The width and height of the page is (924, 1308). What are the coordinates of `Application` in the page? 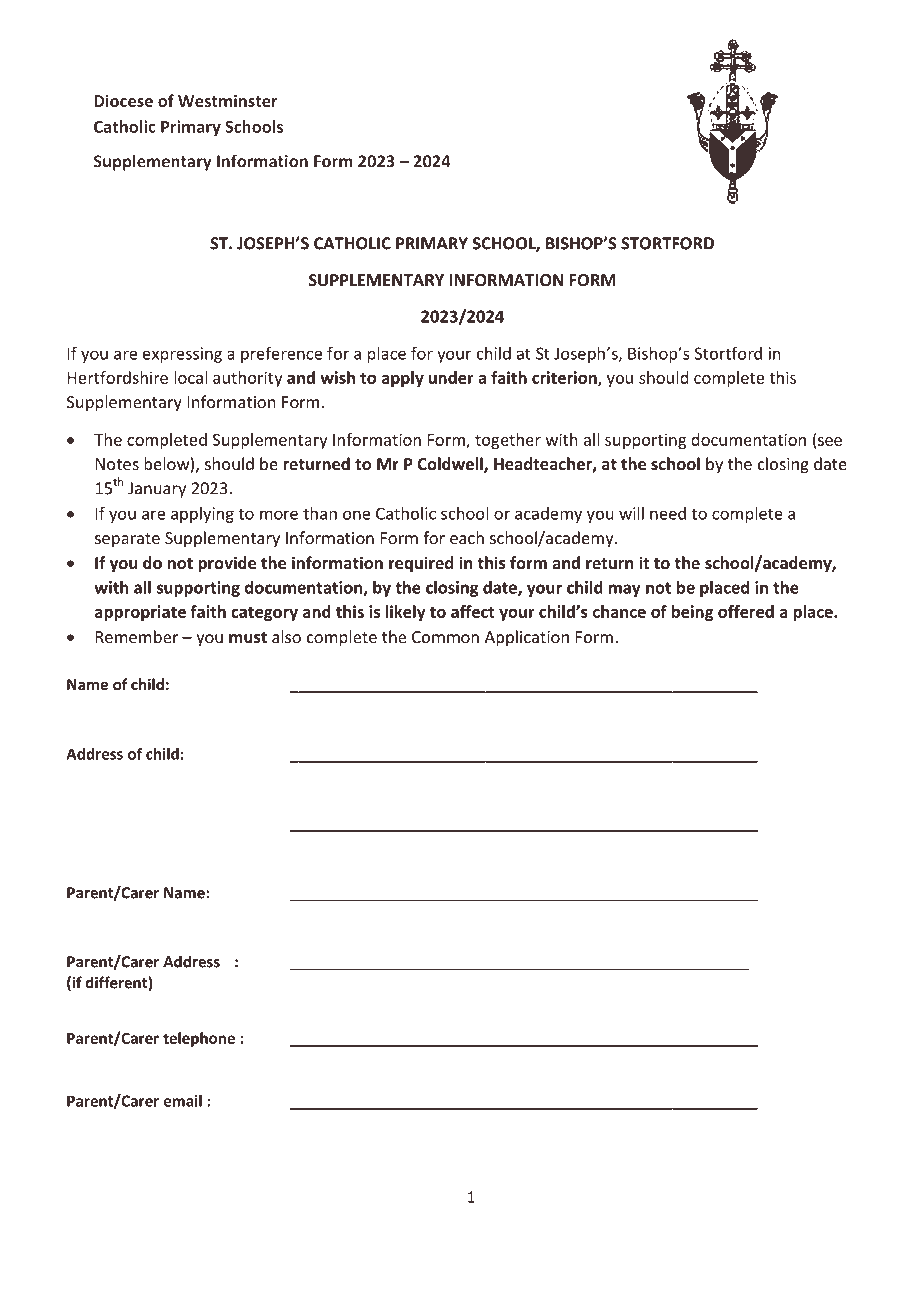 It's located at (527, 638).
